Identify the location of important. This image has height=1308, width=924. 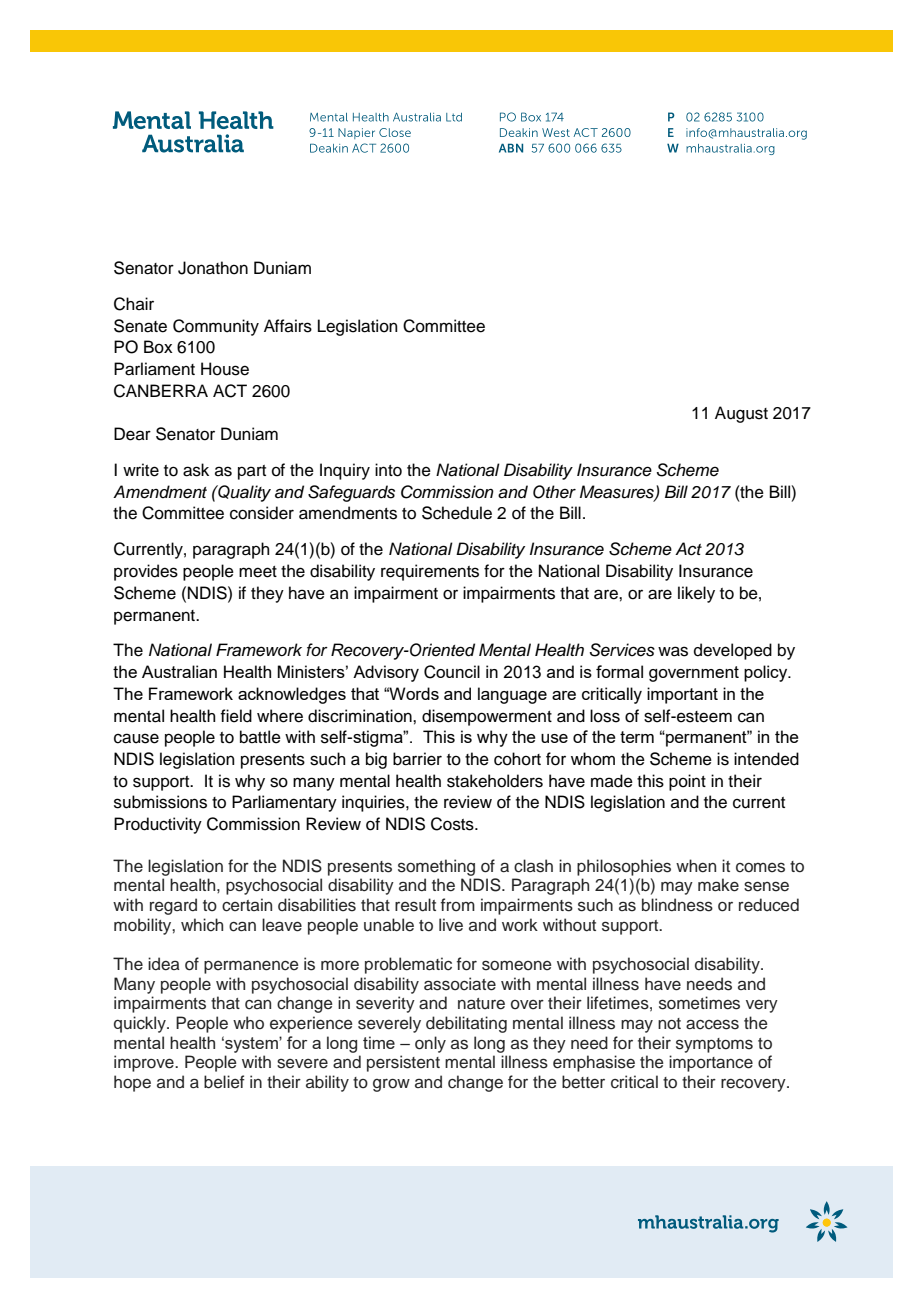
(682, 695).
